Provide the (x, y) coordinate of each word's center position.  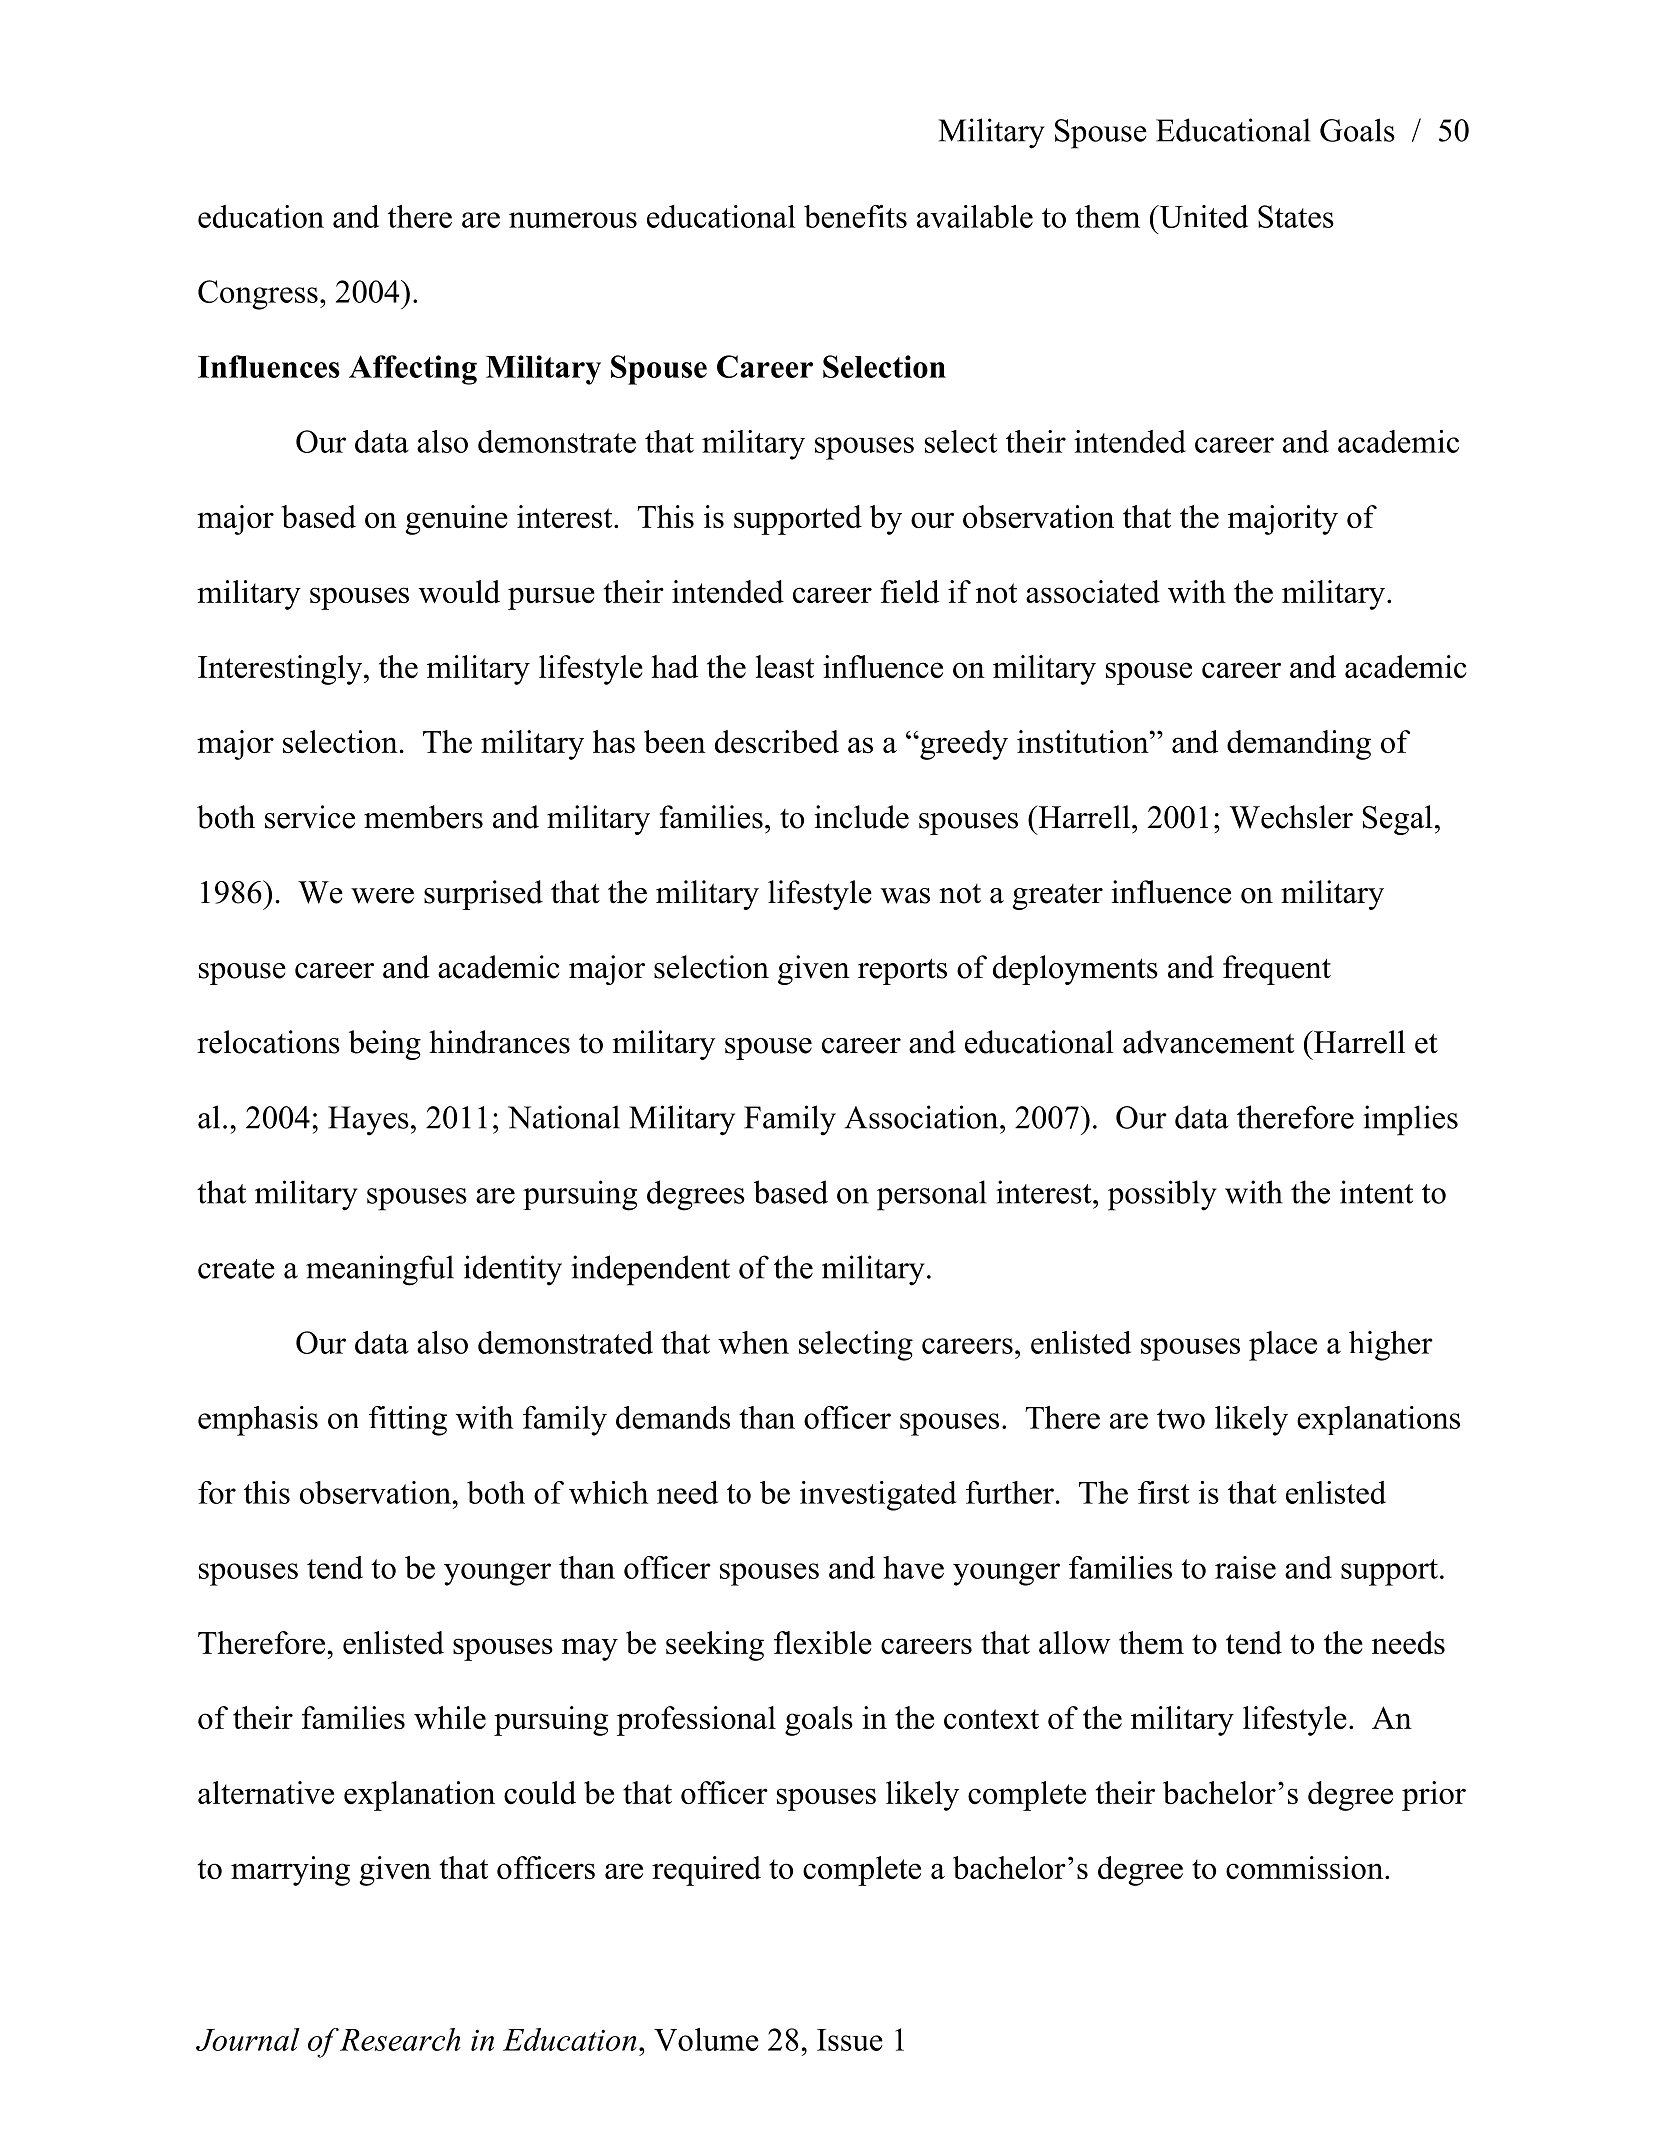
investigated (878, 1496)
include (861, 817)
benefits (855, 216)
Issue (850, 2040)
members (423, 817)
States (1296, 216)
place (1283, 1346)
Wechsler (1291, 817)
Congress (258, 295)
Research (400, 2039)
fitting (408, 1421)
